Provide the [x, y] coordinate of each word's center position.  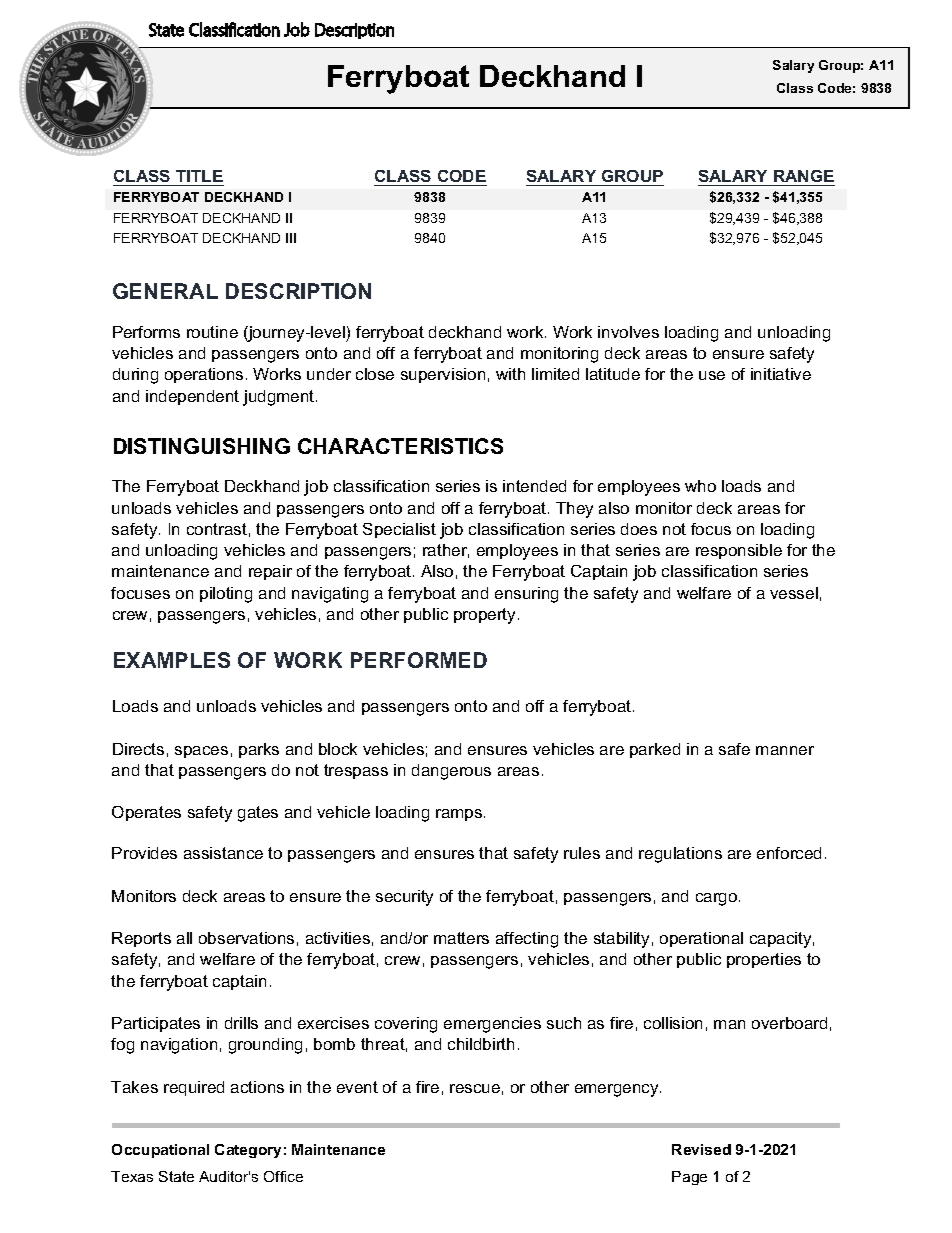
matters [461, 938]
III [291, 238]
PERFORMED [419, 660]
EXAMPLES [172, 660]
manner [785, 750]
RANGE [803, 178]
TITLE [199, 176]
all [184, 938]
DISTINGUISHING [202, 446]
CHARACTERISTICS [400, 446]
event [357, 1087]
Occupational [160, 1151]
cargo [718, 899]
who [700, 486]
